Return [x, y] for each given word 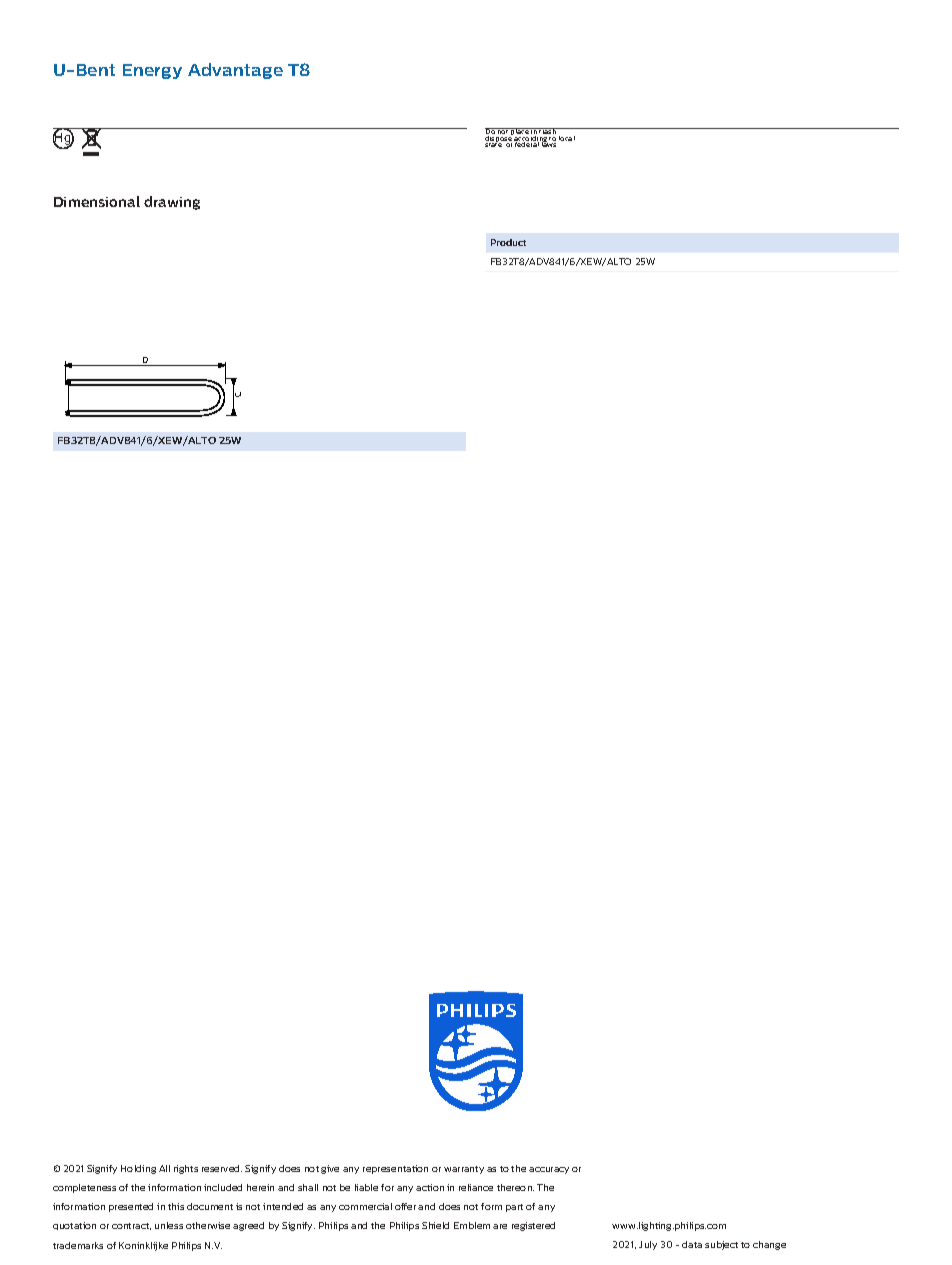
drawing [172, 203]
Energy [152, 71]
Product [508, 242]
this [176, 1206]
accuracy [549, 1170]
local [567, 138]
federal [527, 143]
